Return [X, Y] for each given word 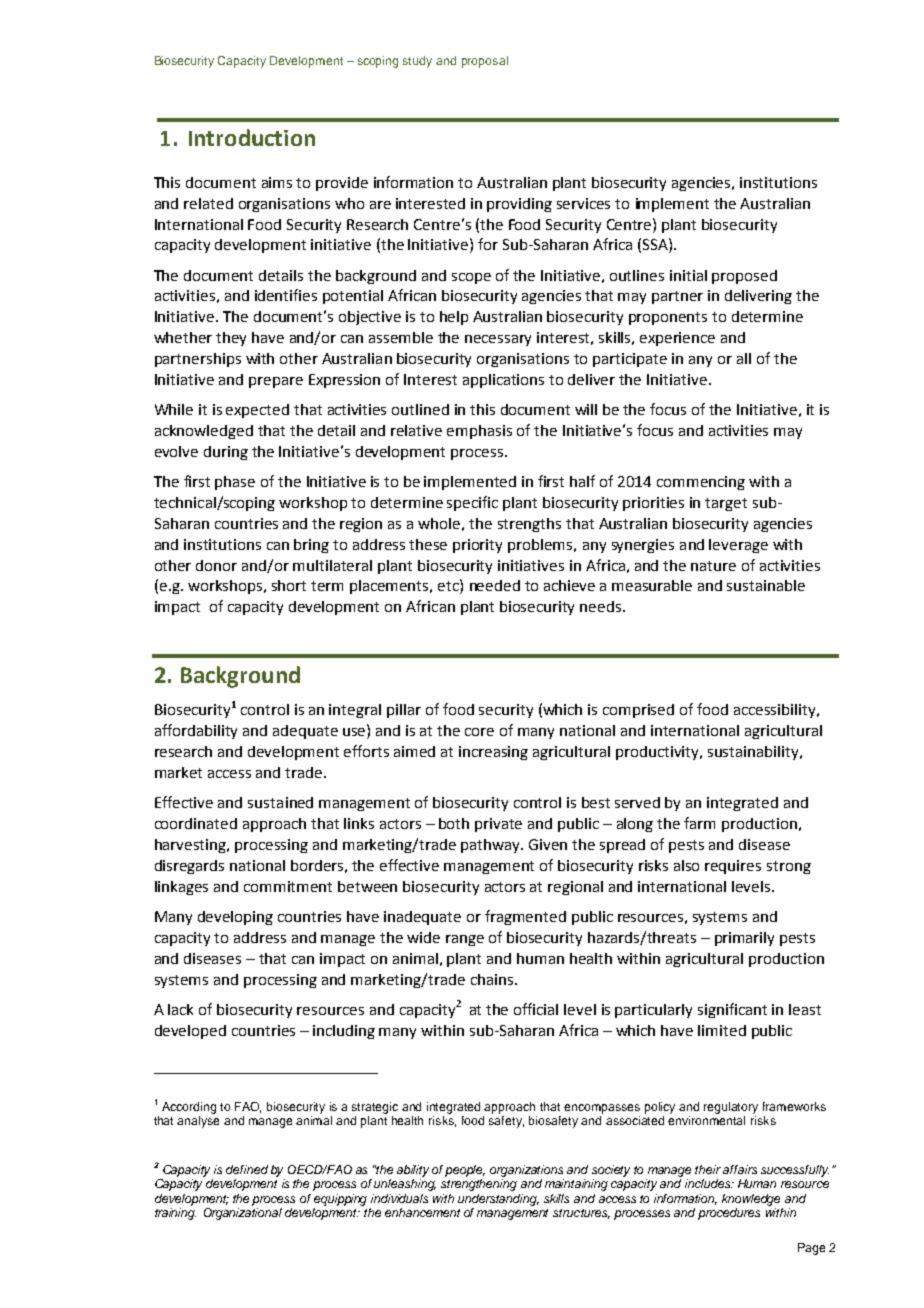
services [583, 203]
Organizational [243, 1214]
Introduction [252, 137]
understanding [498, 1200]
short [289, 585]
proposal [485, 62]
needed [495, 585]
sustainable [766, 585]
